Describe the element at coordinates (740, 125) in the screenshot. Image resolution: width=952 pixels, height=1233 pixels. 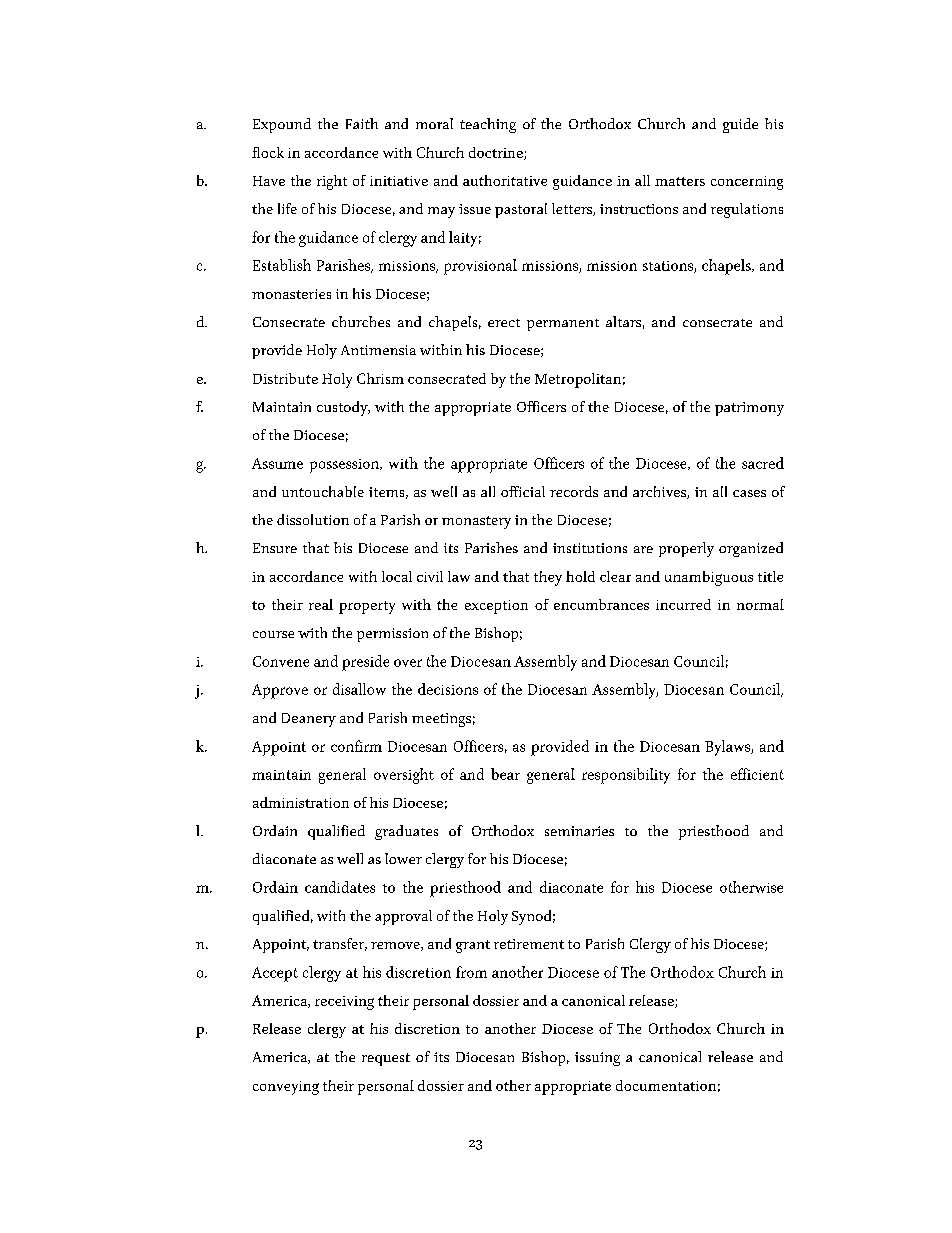
I see `guide` at that location.
